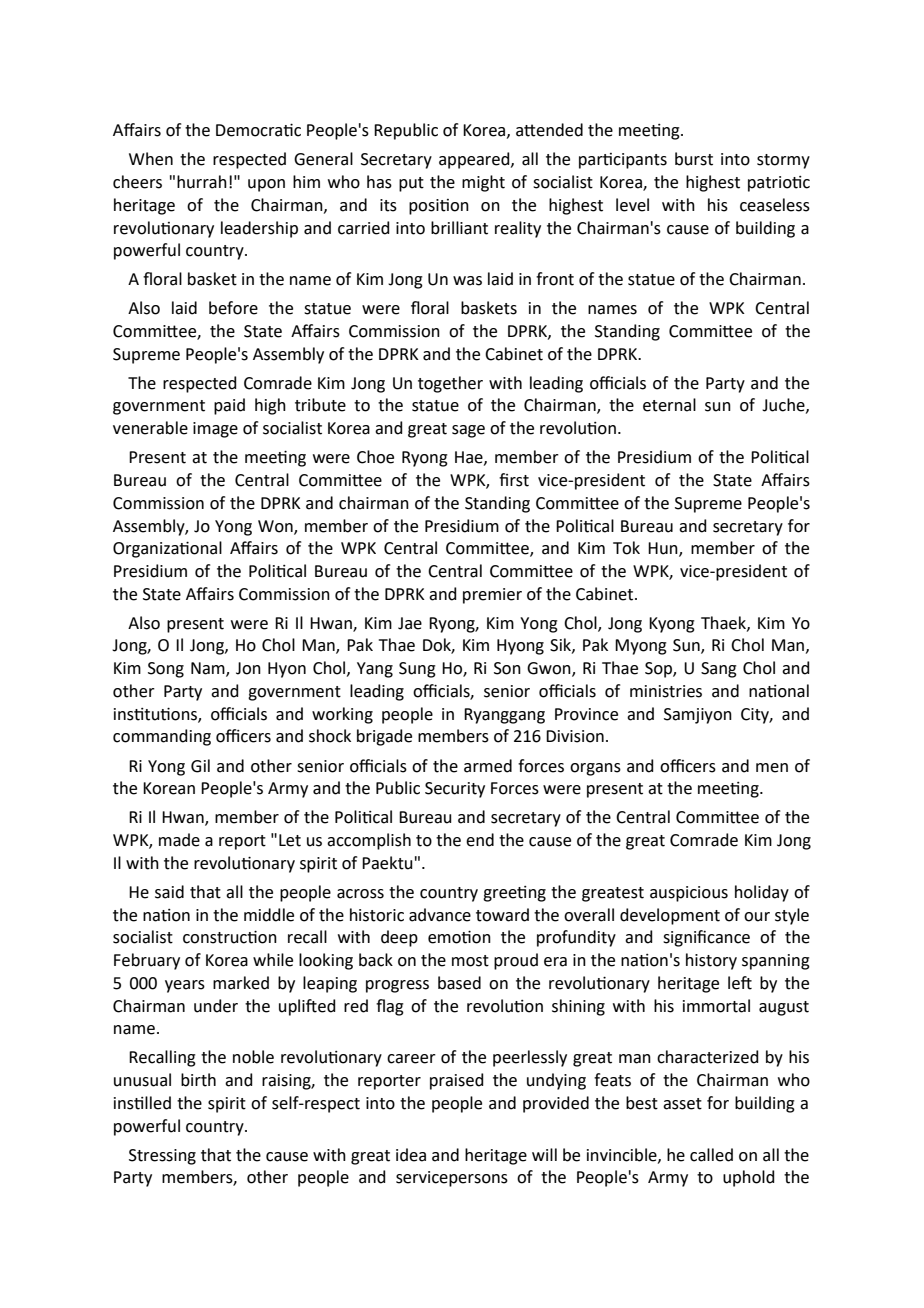  I want to click on Stressing, so click(162, 1157).
